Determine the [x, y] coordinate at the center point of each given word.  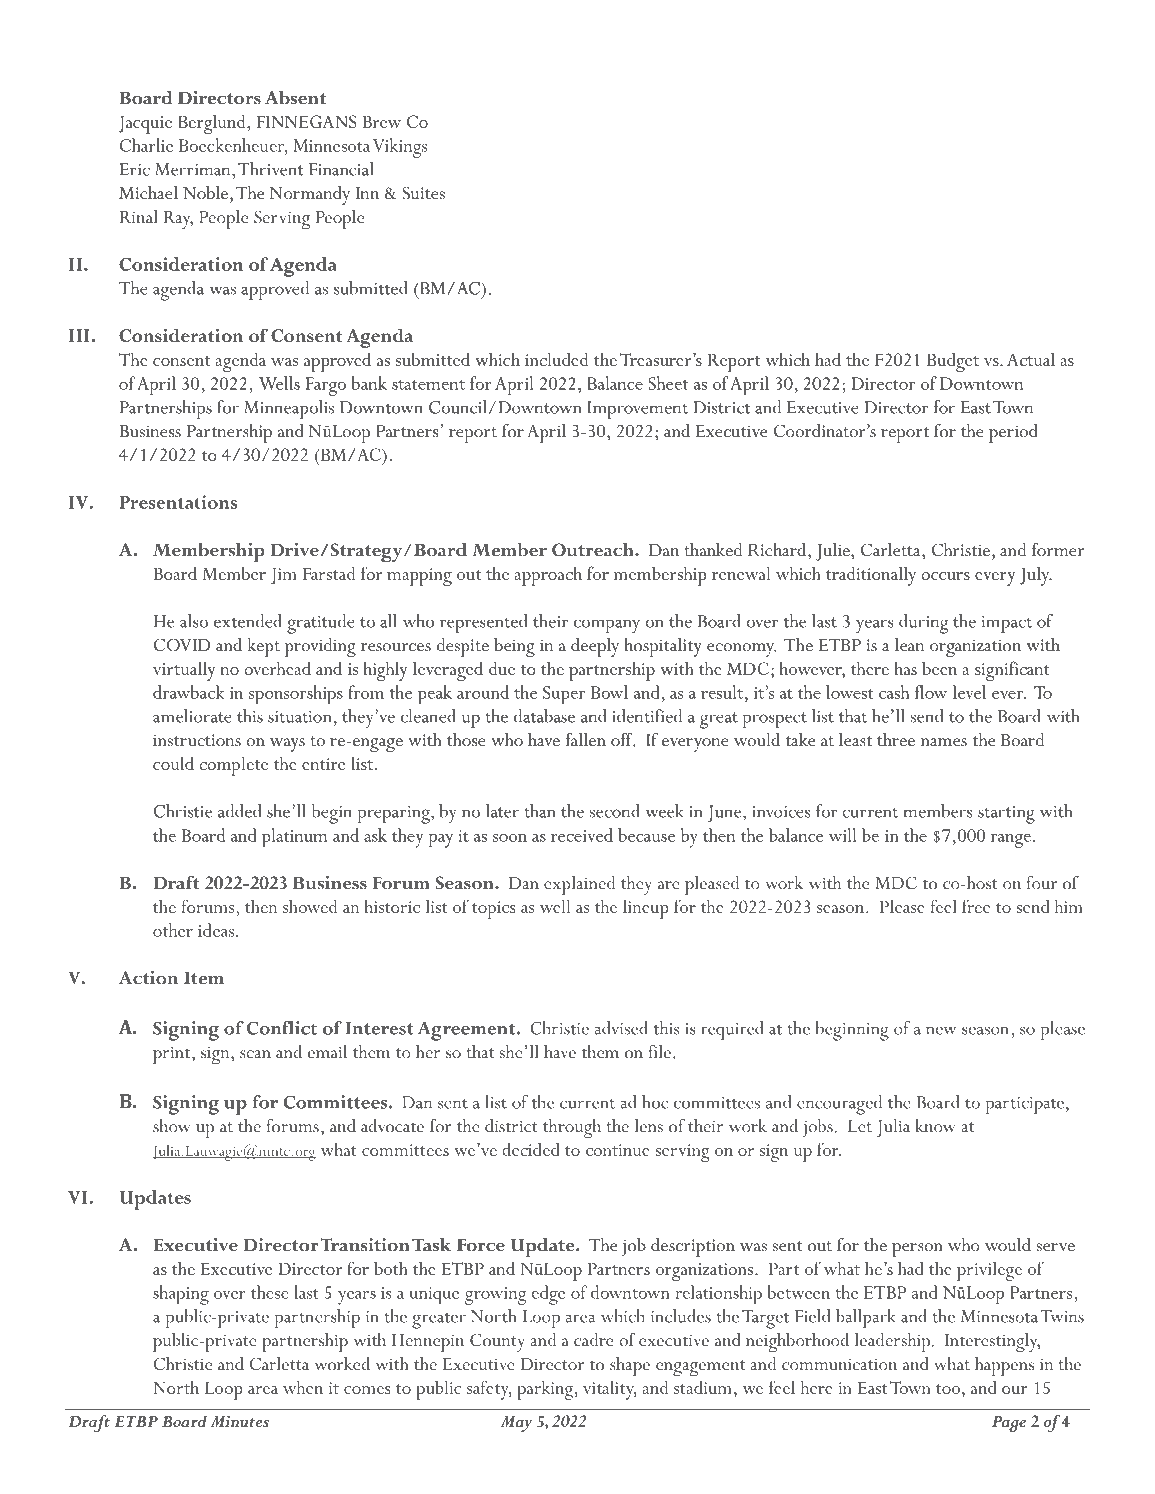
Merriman [194, 169]
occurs [945, 576]
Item [204, 978]
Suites [424, 193]
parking [546, 1390]
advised [621, 1028]
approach [548, 576]
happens [1004, 1366]
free [976, 906]
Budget [953, 362]
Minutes [240, 1421]
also [194, 621]
